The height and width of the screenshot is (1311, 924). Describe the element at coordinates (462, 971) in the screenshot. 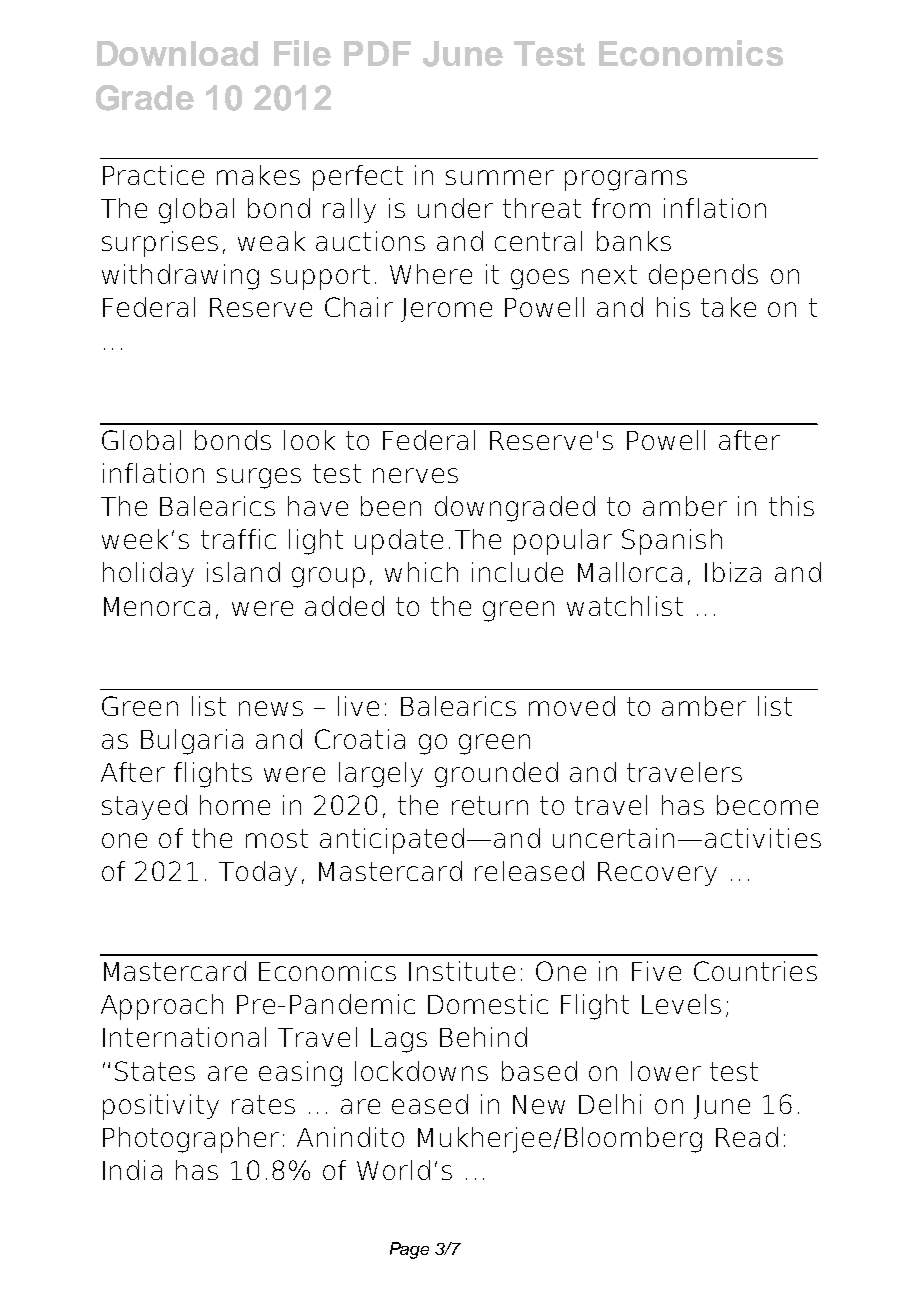

I see `Institute` at that location.
